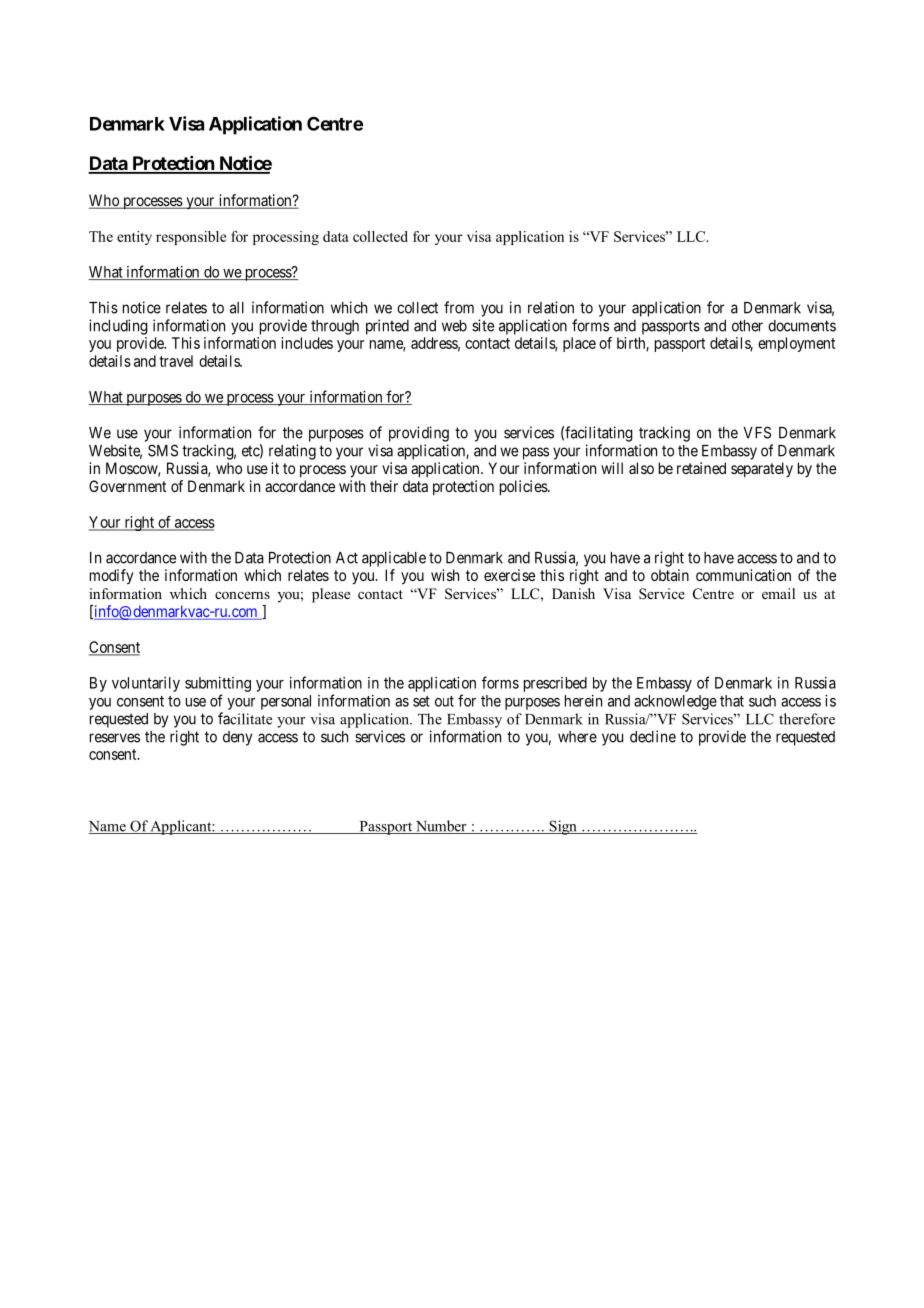  What do you see at coordinates (747, 326) in the document?
I see `other` at bounding box center [747, 326].
